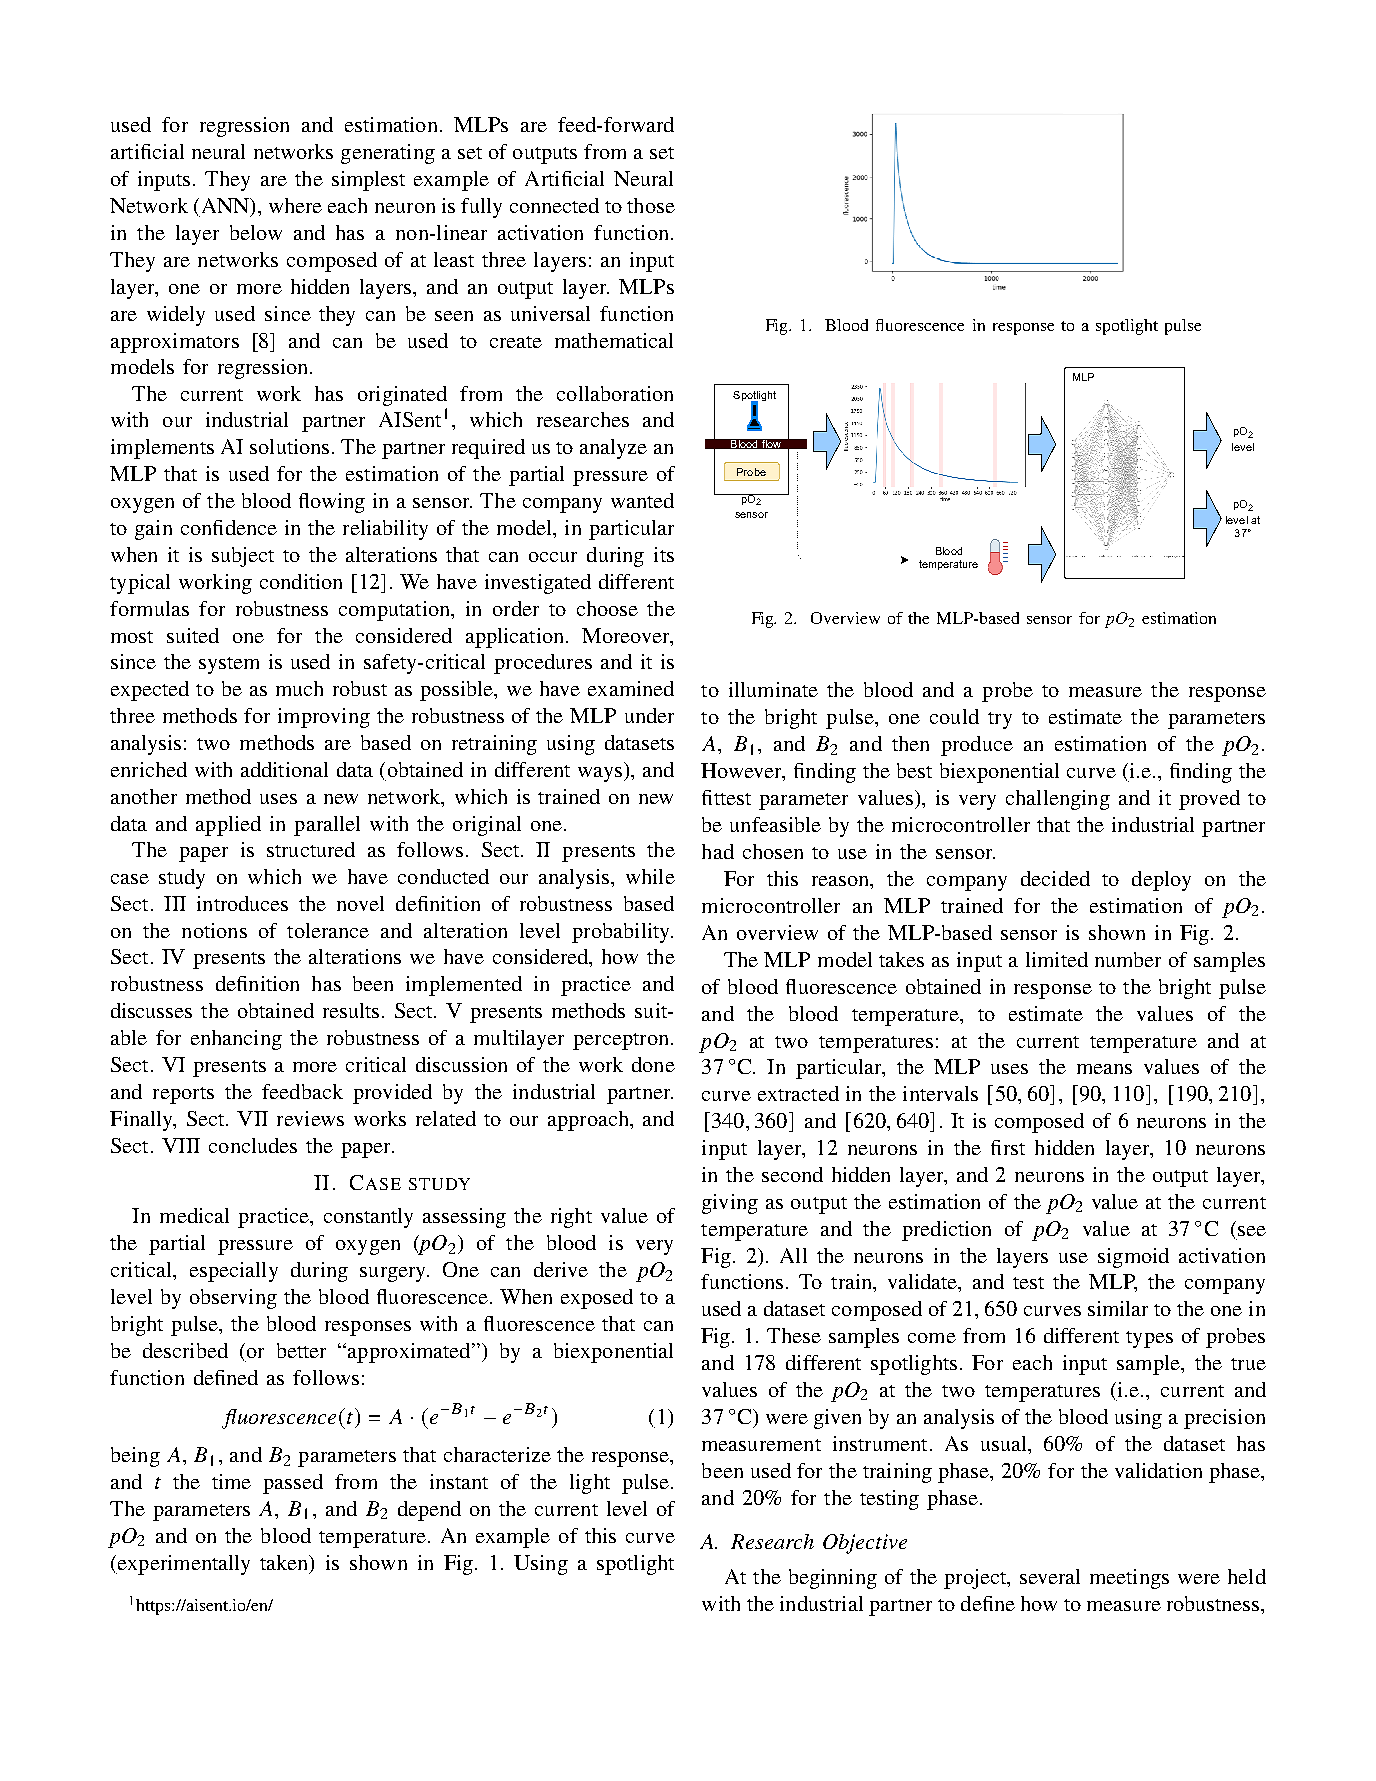 Image resolution: width=1376 pixels, height=1781 pixels. I want to click on medical, so click(194, 1215).
